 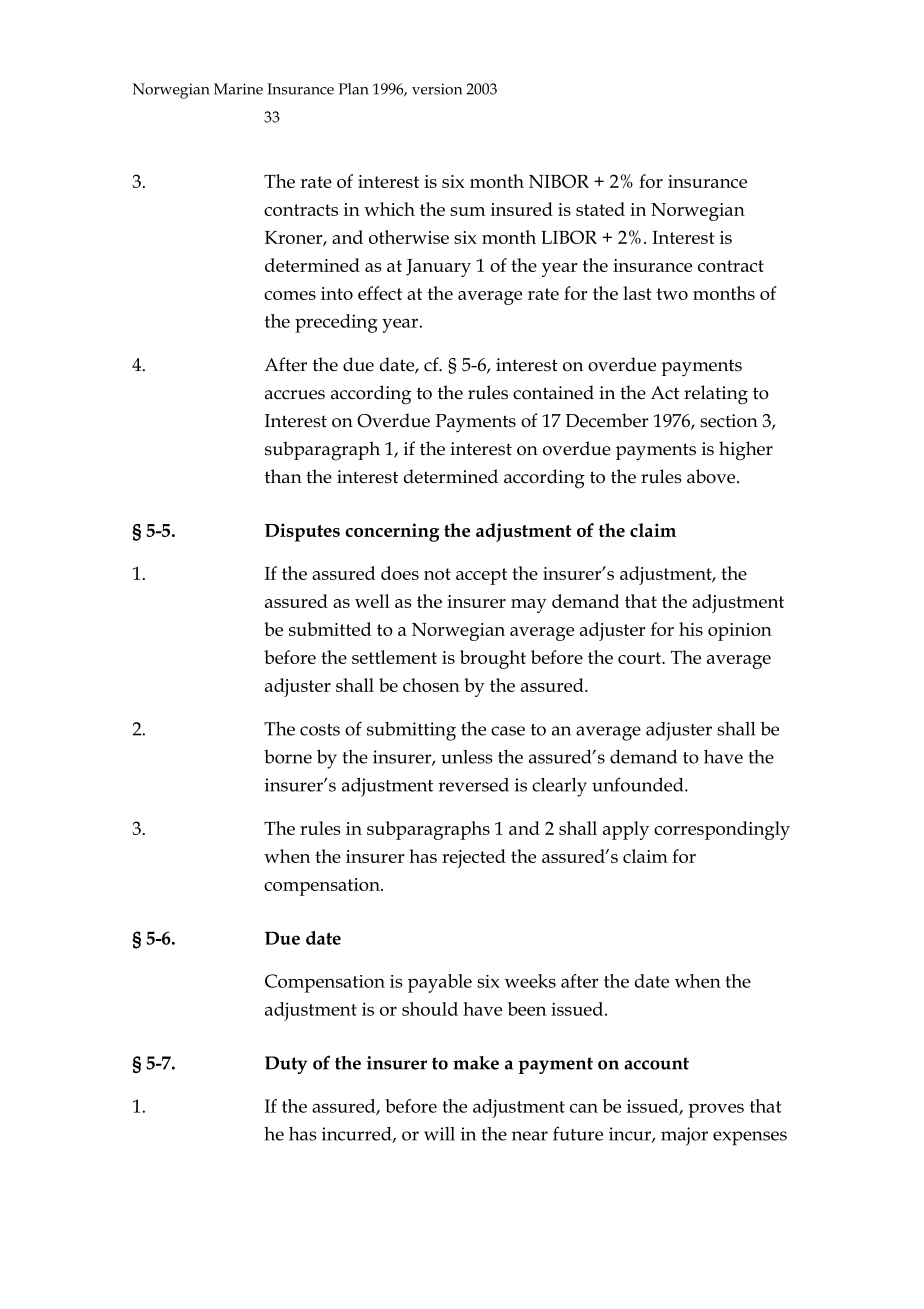 What do you see at coordinates (474, 858) in the page?
I see `rejected` at bounding box center [474, 858].
